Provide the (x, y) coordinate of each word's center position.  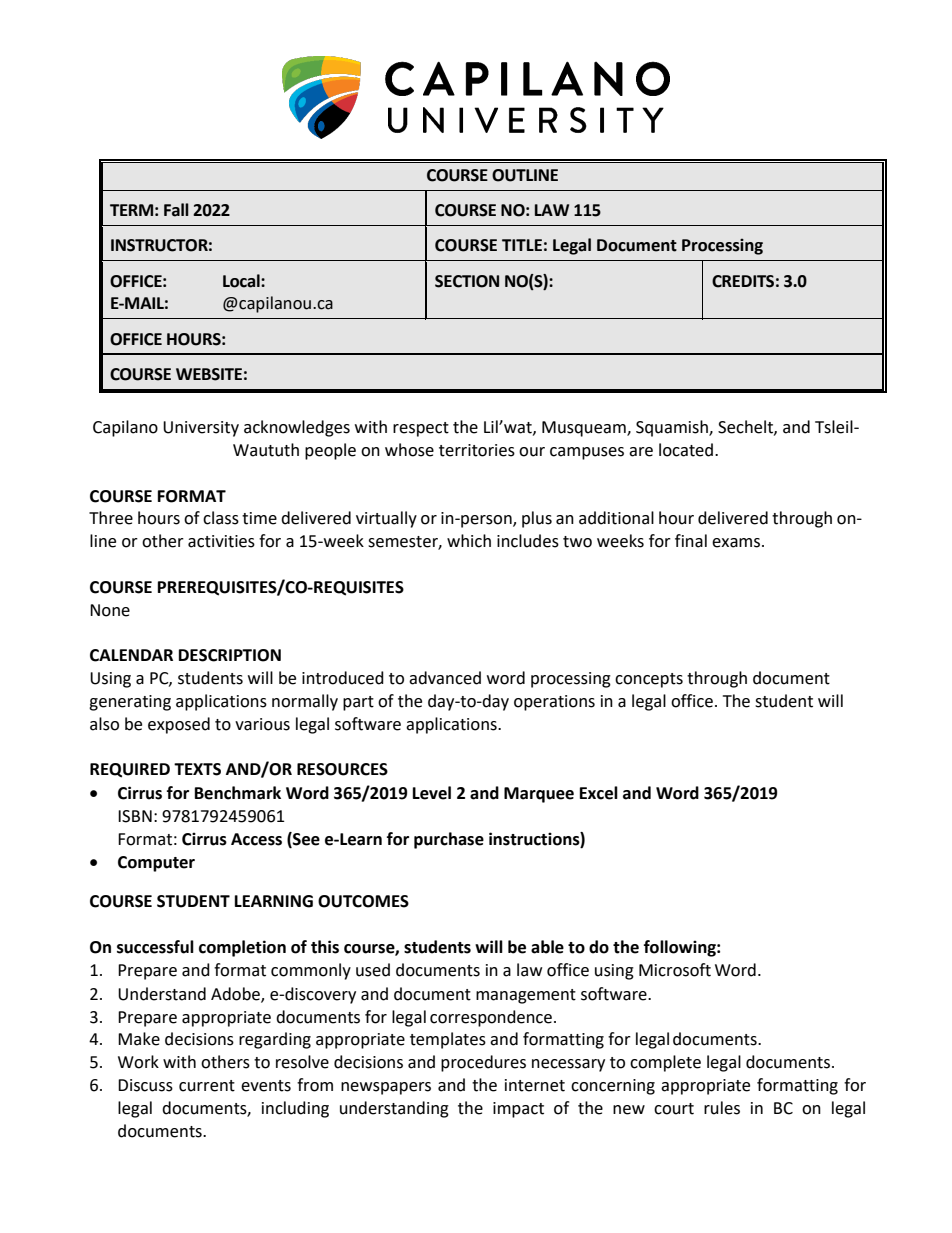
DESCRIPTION (230, 655)
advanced (445, 678)
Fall (176, 210)
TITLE (522, 245)
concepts (649, 680)
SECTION (467, 281)
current (207, 1086)
